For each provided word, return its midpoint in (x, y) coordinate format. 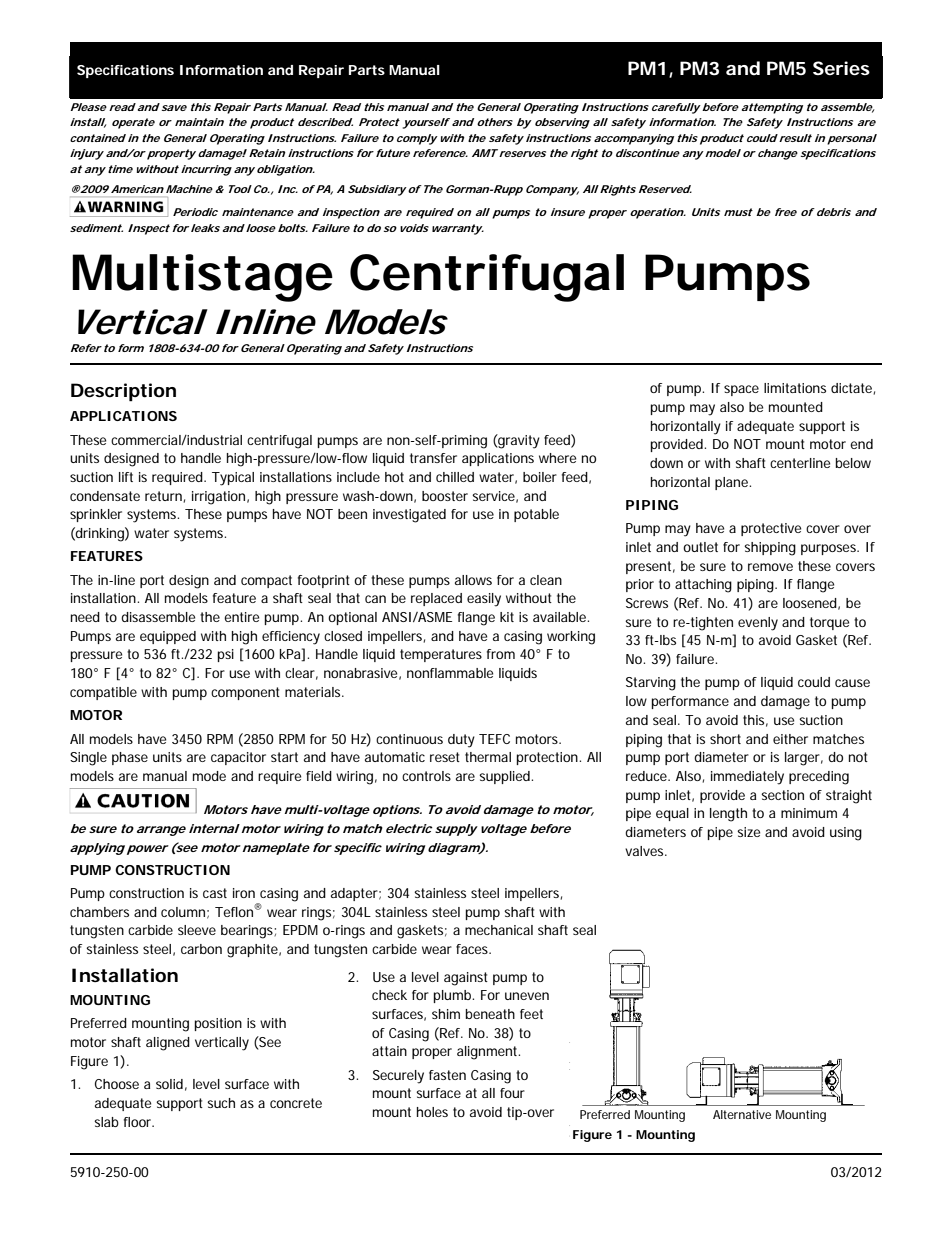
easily (484, 600)
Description (123, 392)
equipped (168, 637)
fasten (447, 1075)
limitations (795, 388)
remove (770, 567)
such (221, 1103)
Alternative (742, 1114)
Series (841, 68)
